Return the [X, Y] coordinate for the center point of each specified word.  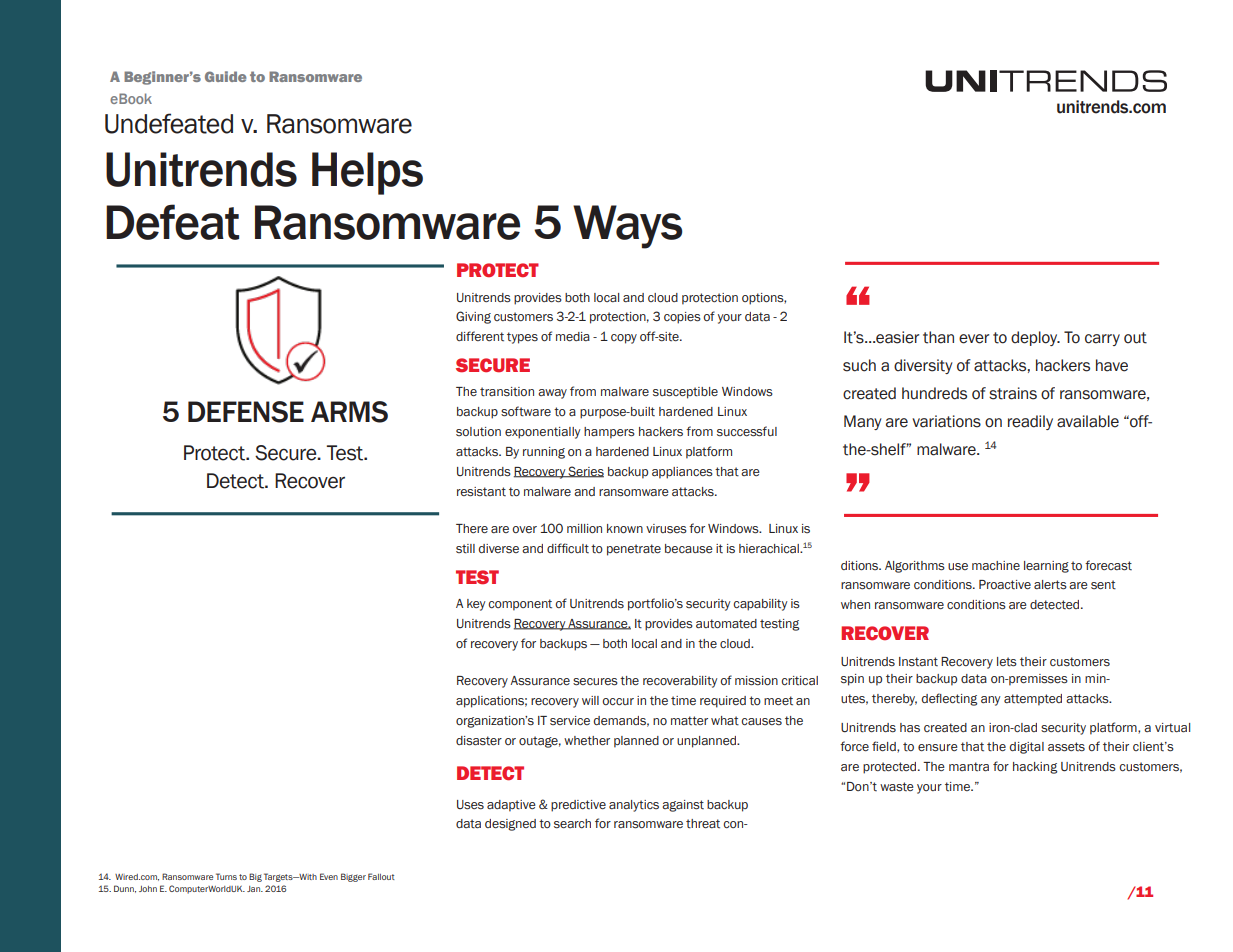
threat [703, 824]
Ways [627, 227]
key [476, 605]
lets [1007, 662]
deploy [1035, 338]
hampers [609, 433]
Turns [226, 876]
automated [726, 624]
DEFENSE [246, 412]
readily [1030, 422]
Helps [367, 173]
